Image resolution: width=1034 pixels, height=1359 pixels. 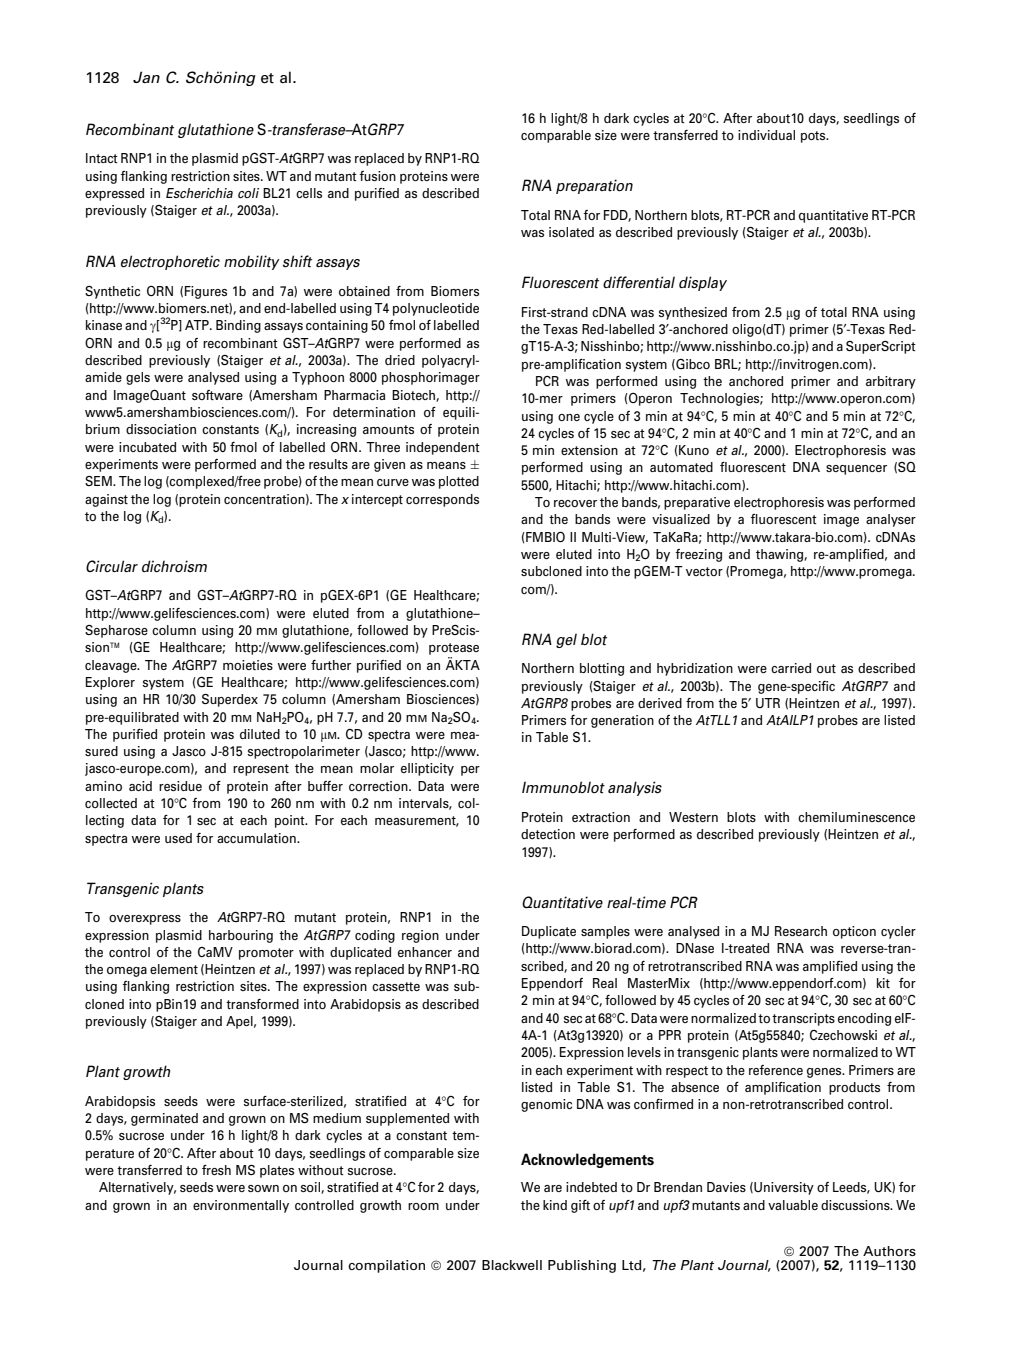 I want to click on preparation, so click(x=594, y=186).
